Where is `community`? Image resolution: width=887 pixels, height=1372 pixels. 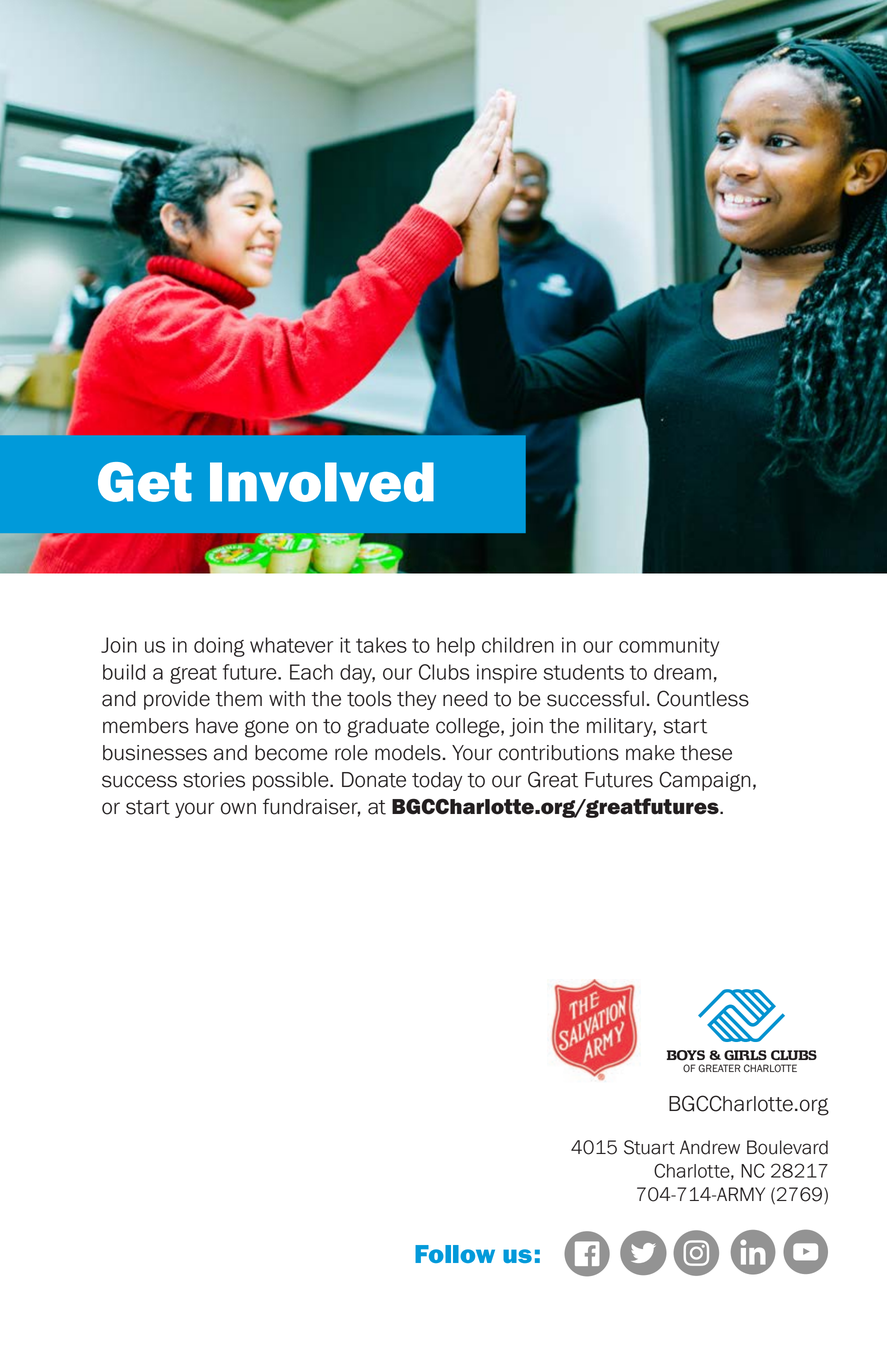
community is located at coordinates (669, 647).
